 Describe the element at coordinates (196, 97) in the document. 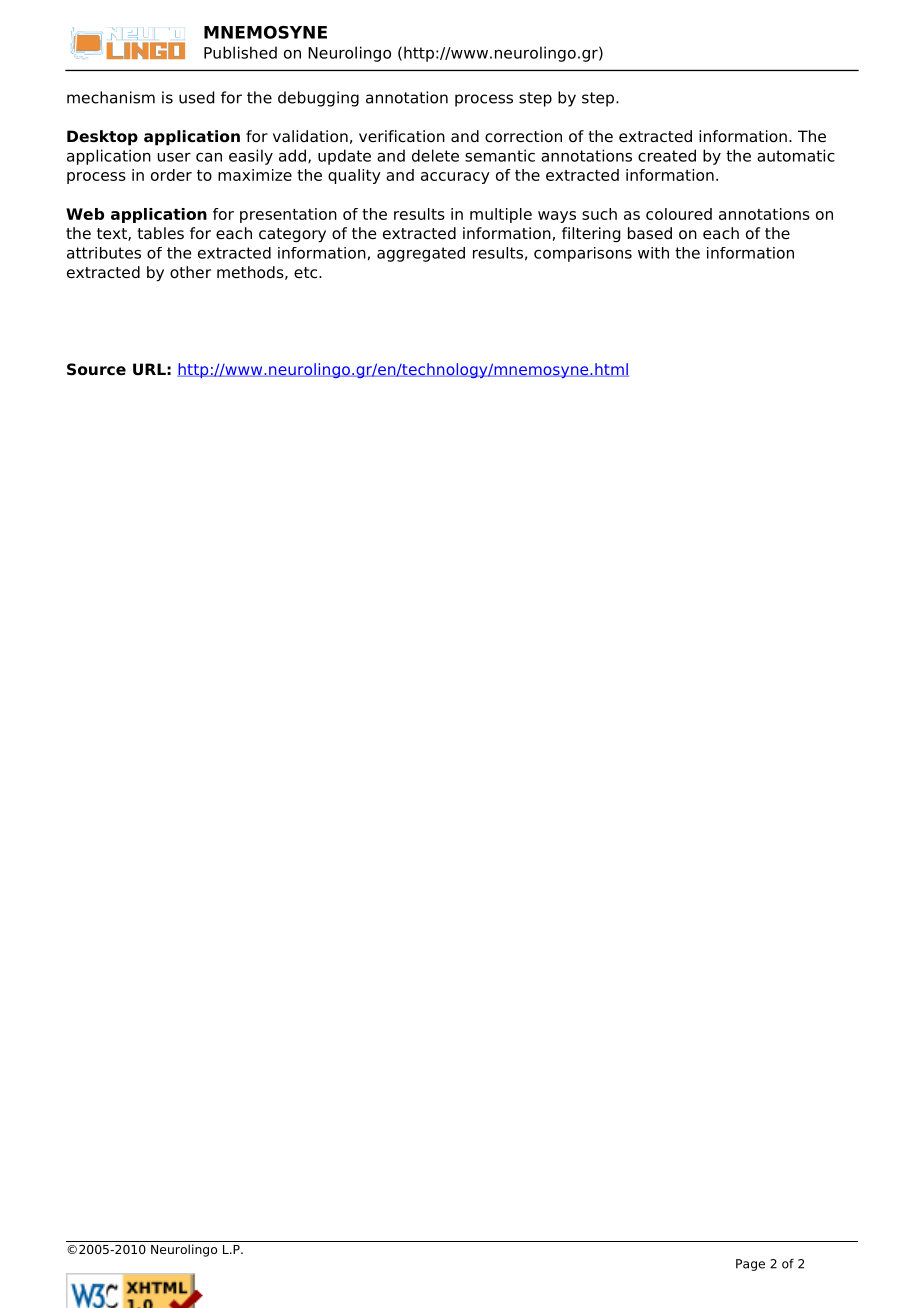

I see `used` at that location.
